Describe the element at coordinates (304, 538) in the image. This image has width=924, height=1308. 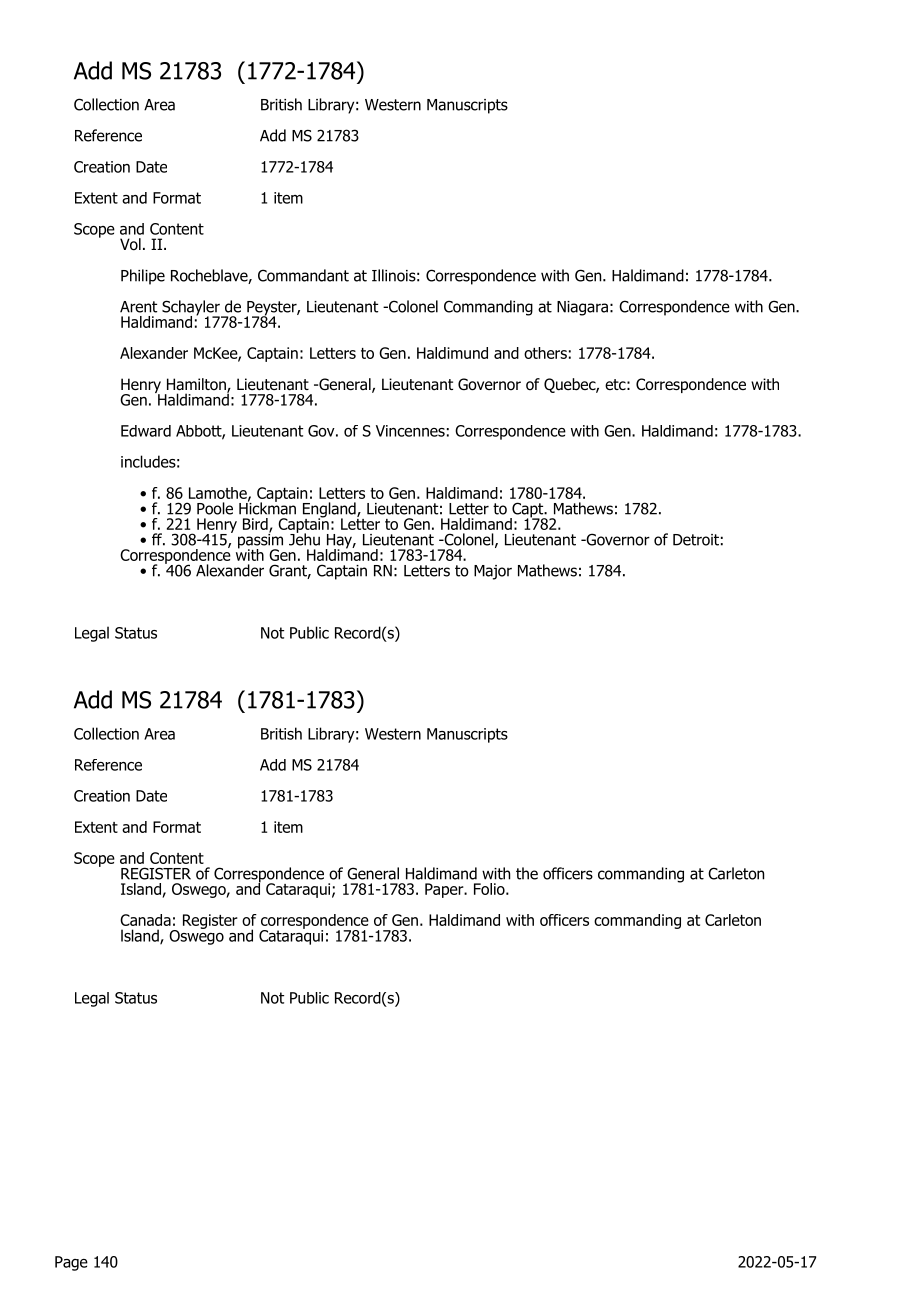
I see `Jehu` at that location.
